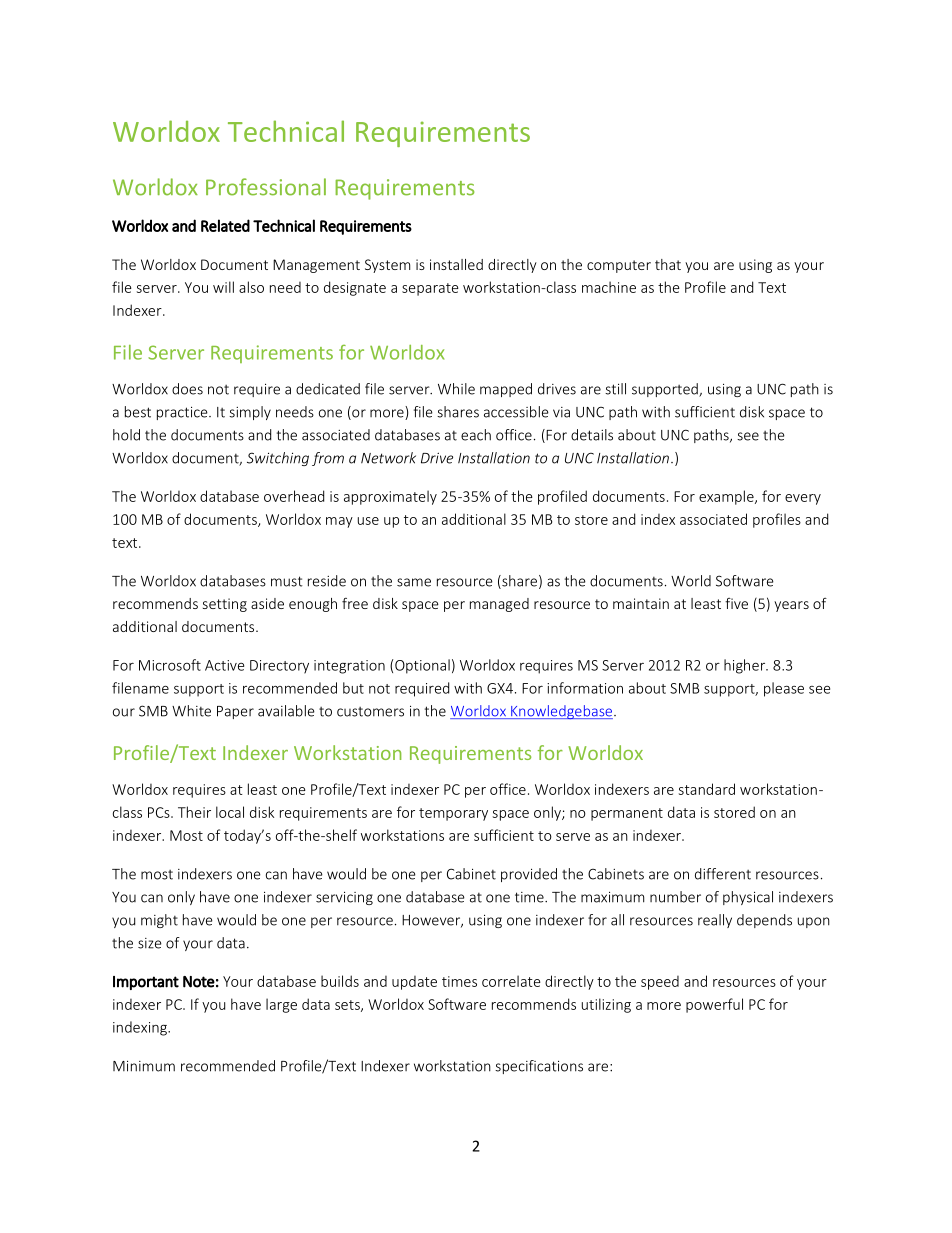 The image size is (952, 1233). Describe the element at coordinates (723, 874) in the screenshot. I see `different` at that location.
